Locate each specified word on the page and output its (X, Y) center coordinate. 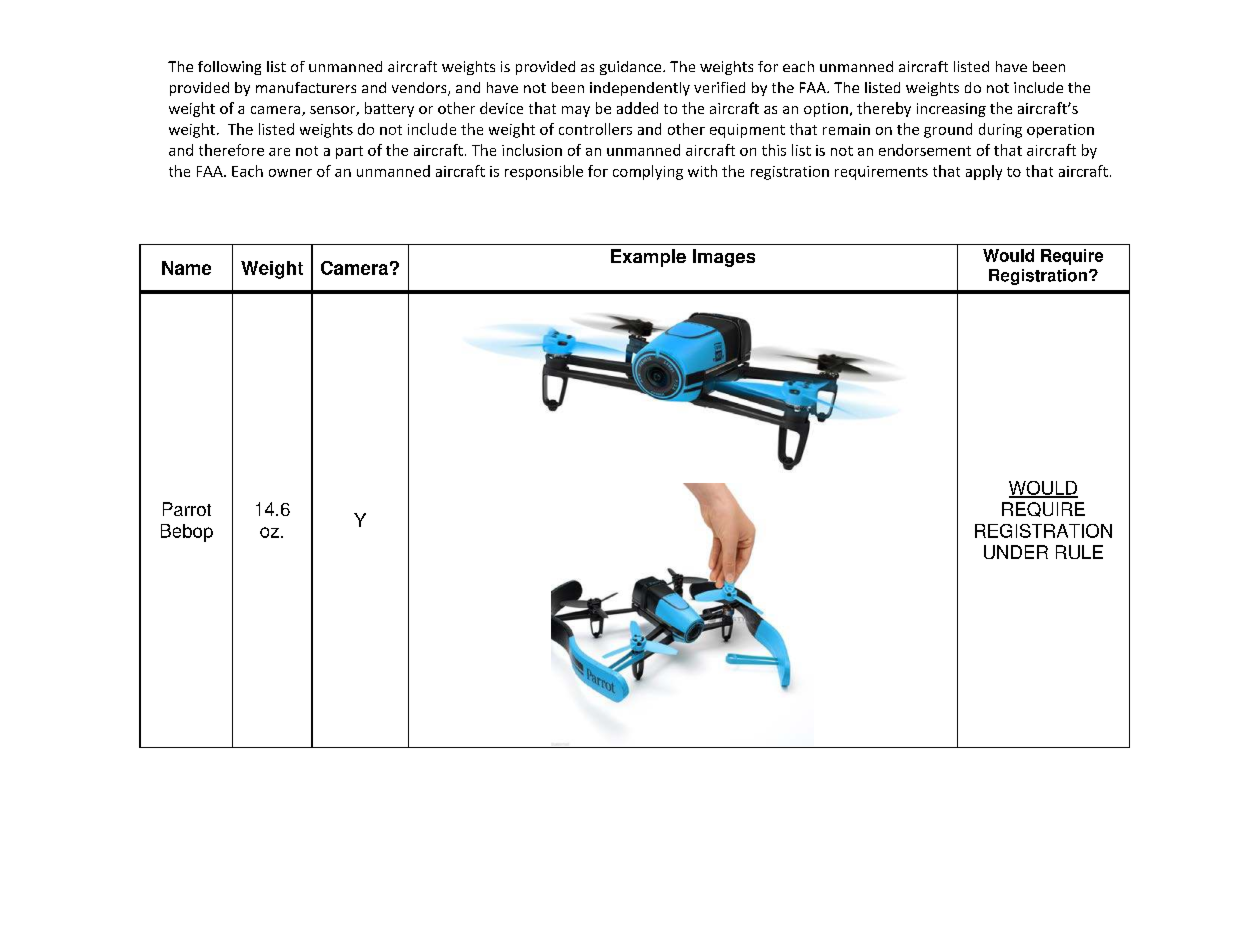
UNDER (1016, 552)
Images (724, 258)
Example (648, 258)
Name (186, 268)
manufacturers (306, 87)
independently (640, 89)
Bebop (187, 533)
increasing (951, 110)
